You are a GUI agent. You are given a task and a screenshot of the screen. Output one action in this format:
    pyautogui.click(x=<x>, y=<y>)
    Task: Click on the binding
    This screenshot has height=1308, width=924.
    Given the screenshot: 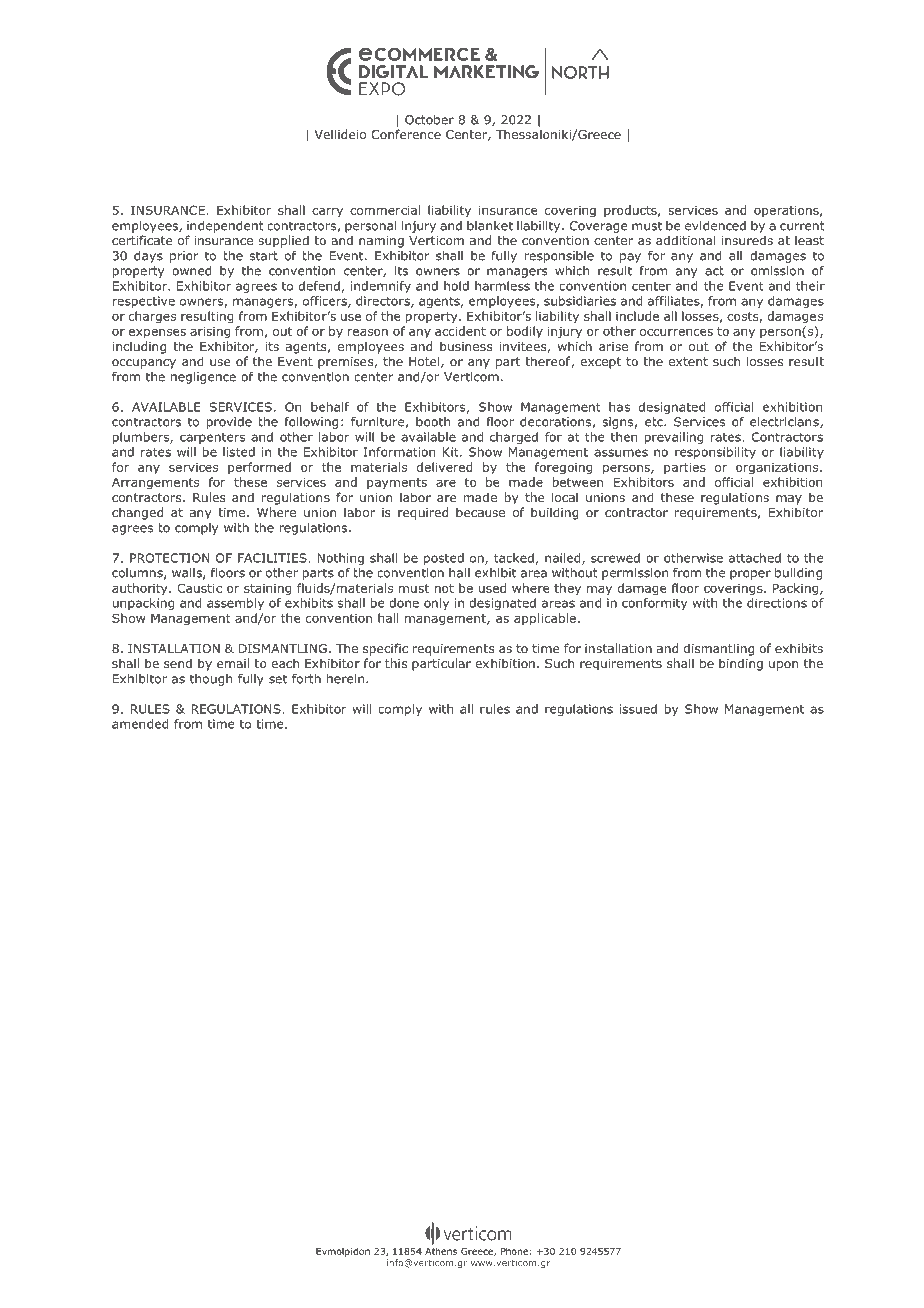 What is the action you would take?
    pyautogui.click(x=741, y=664)
